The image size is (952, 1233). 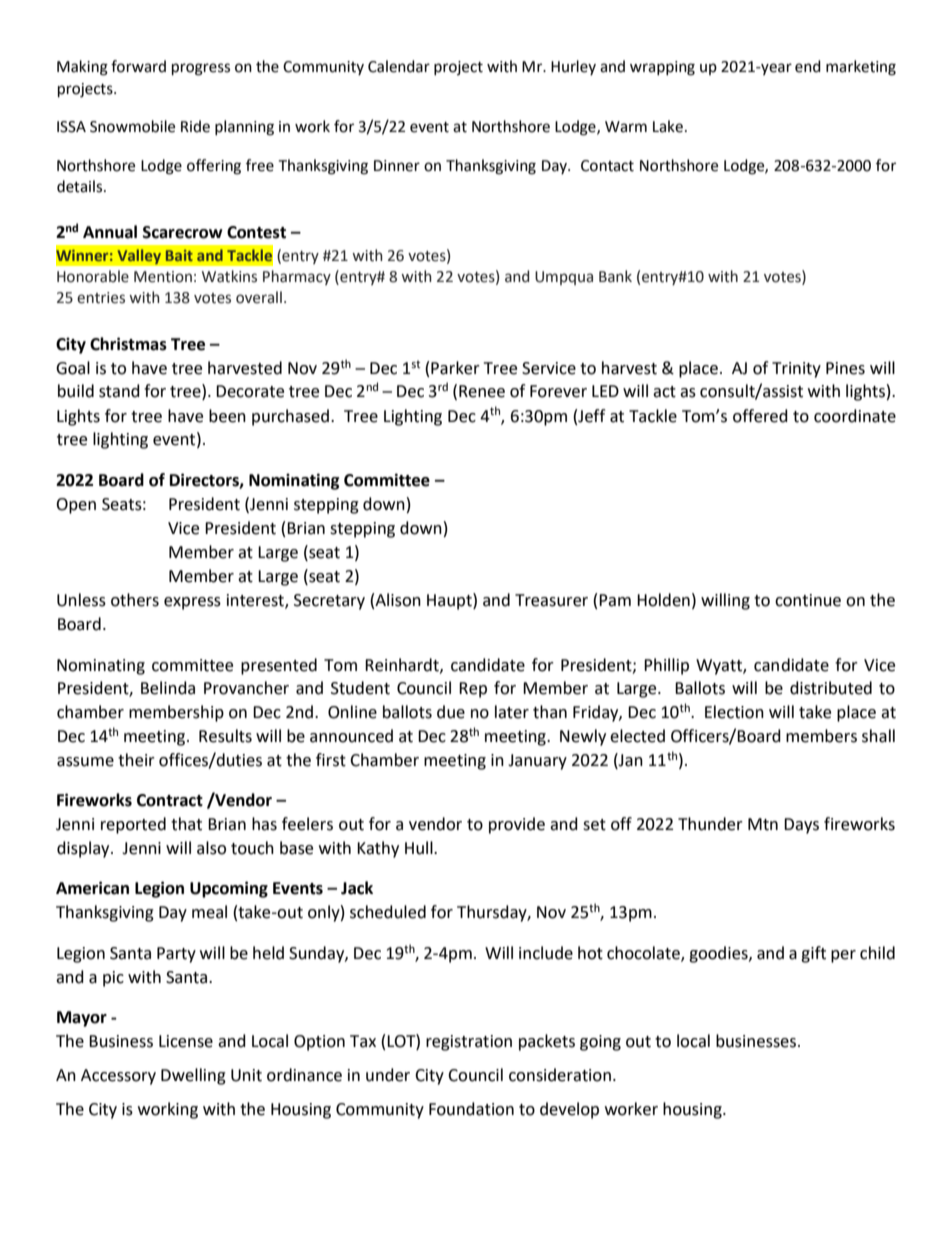 I want to click on going, so click(x=600, y=1043).
